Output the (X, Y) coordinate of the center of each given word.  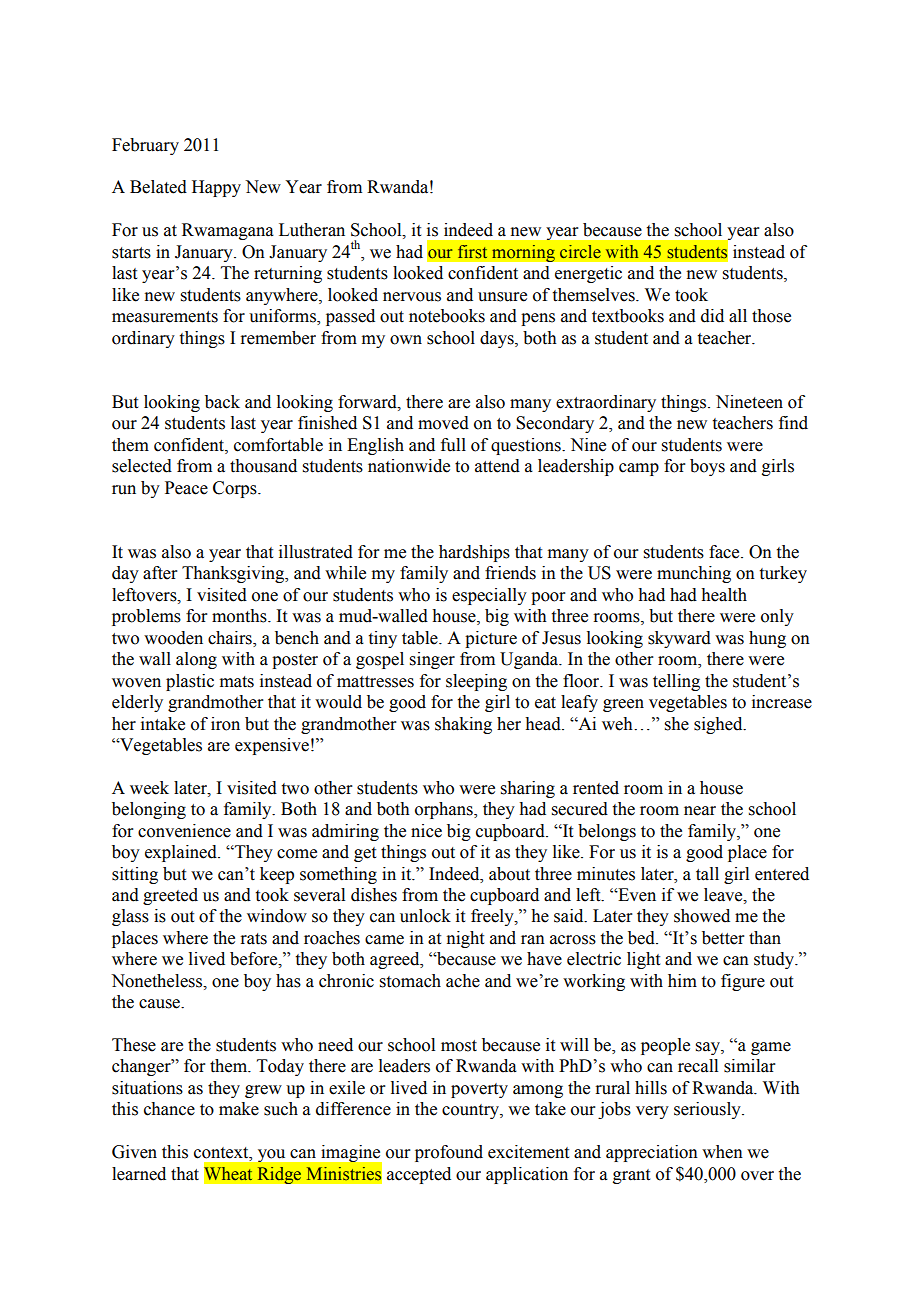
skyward (679, 639)
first (472, 252)
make (239, 1109)
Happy (216, 188)
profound (449, 1153)
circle (580, 252)
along (196, 660)
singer (432, 660)
